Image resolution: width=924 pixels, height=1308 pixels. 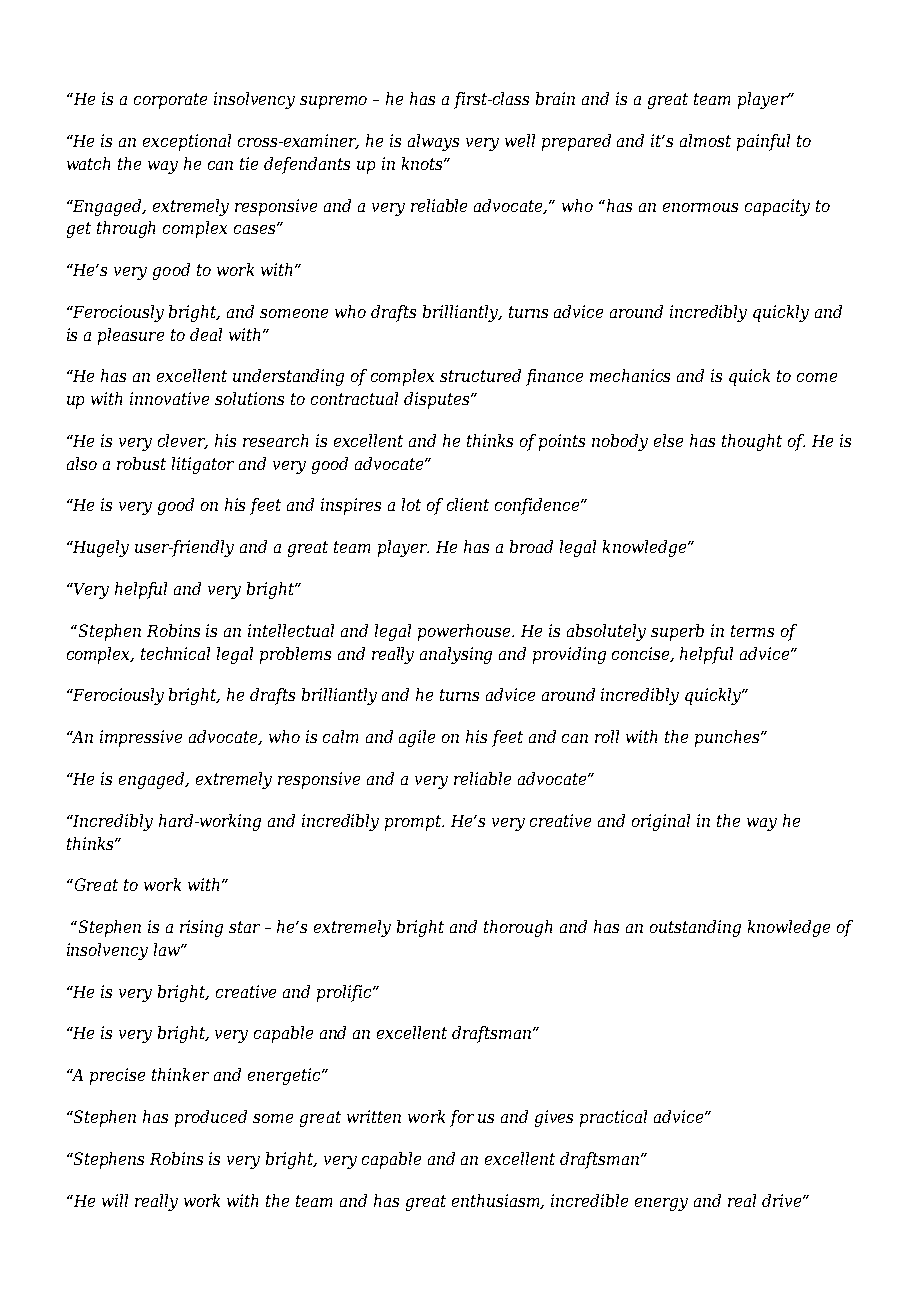 I want to click on always, so click(x=433, y=142).
